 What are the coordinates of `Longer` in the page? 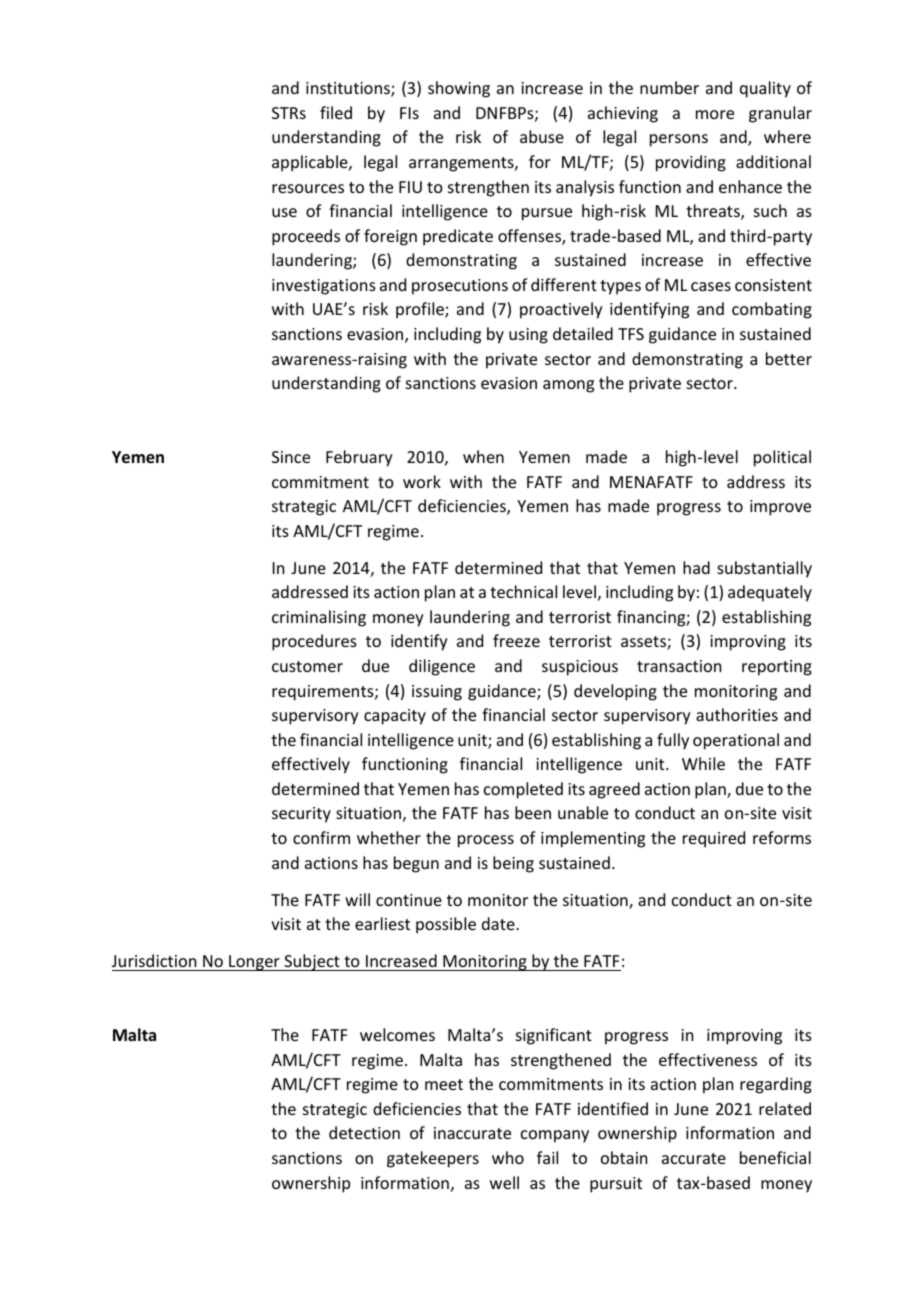 It's located at (254, 963).
